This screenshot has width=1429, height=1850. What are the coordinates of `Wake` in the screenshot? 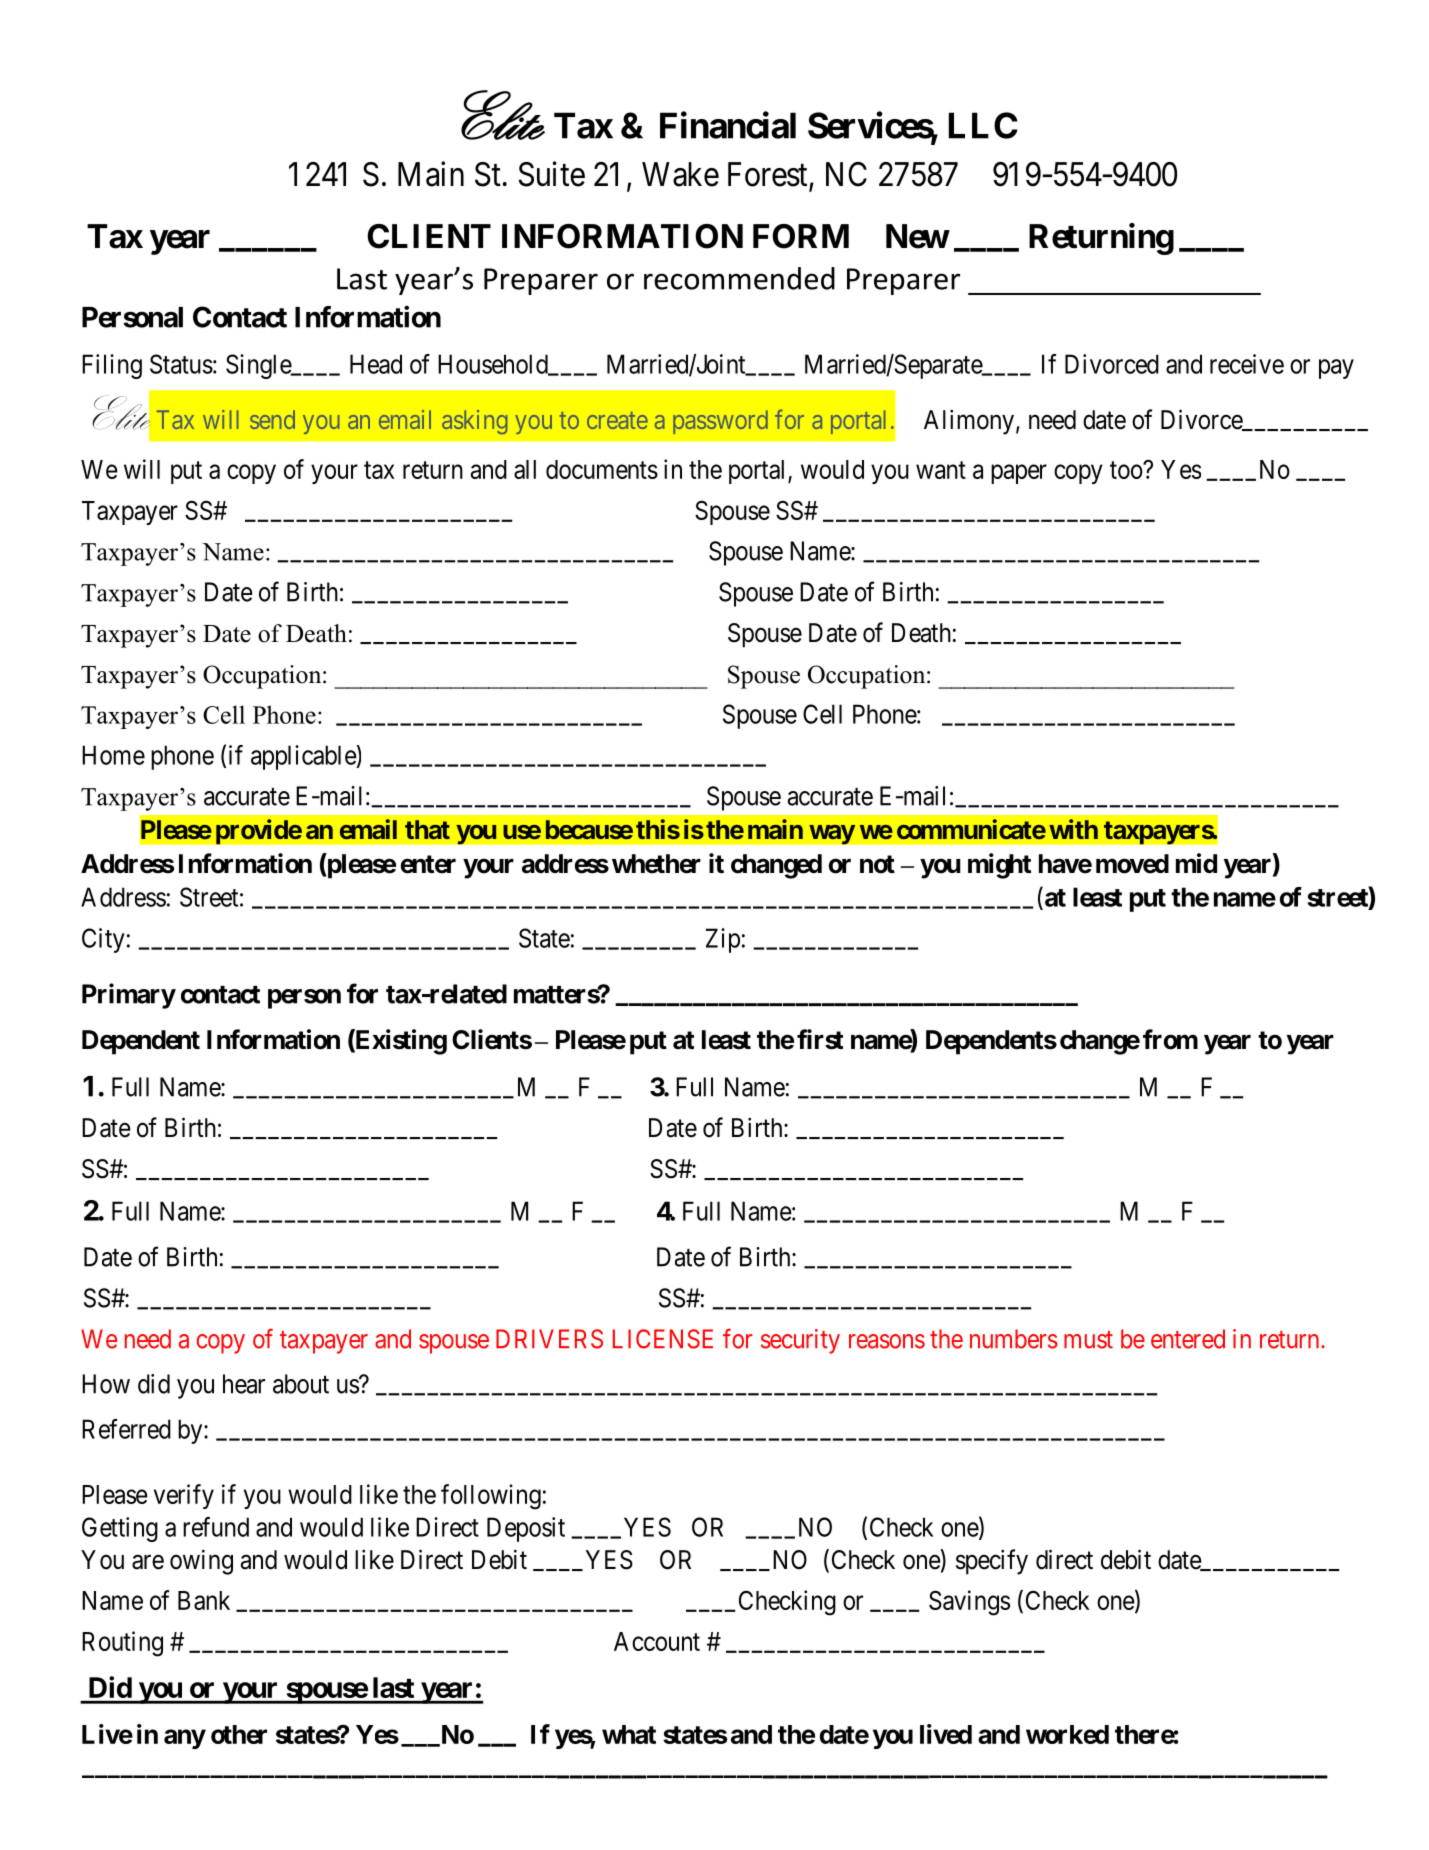 It's located at (680, 174).
